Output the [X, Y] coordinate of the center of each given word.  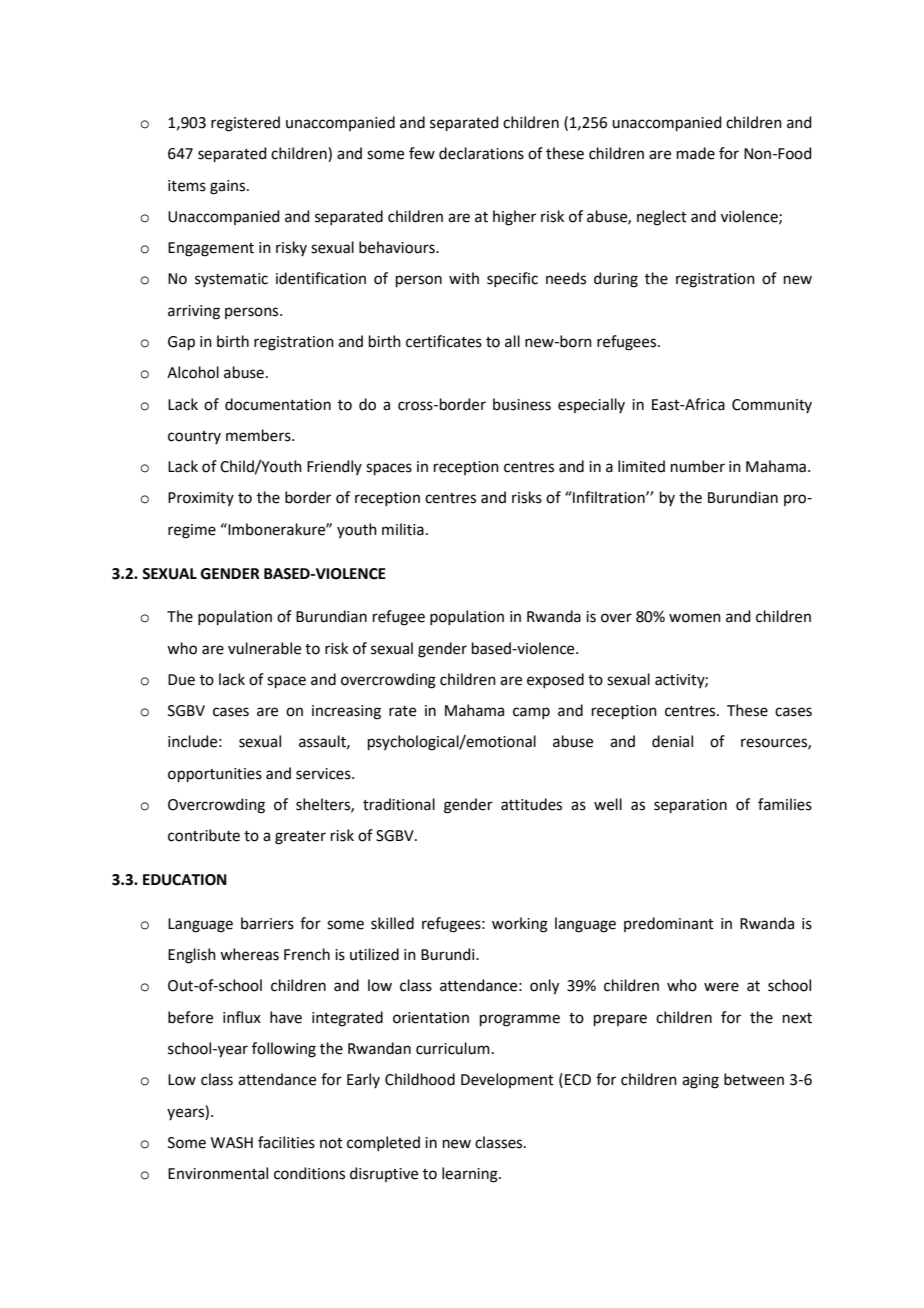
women [695, 618]
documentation [278, 404]
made [696, 153]
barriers [267, 923]
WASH [232, 1143]
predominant [669, 924]
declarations [481, 153]
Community [772, 406]
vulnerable [264, 648]
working [520, 925]
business [522, 404]
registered [245, 124]
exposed [555, 680]
